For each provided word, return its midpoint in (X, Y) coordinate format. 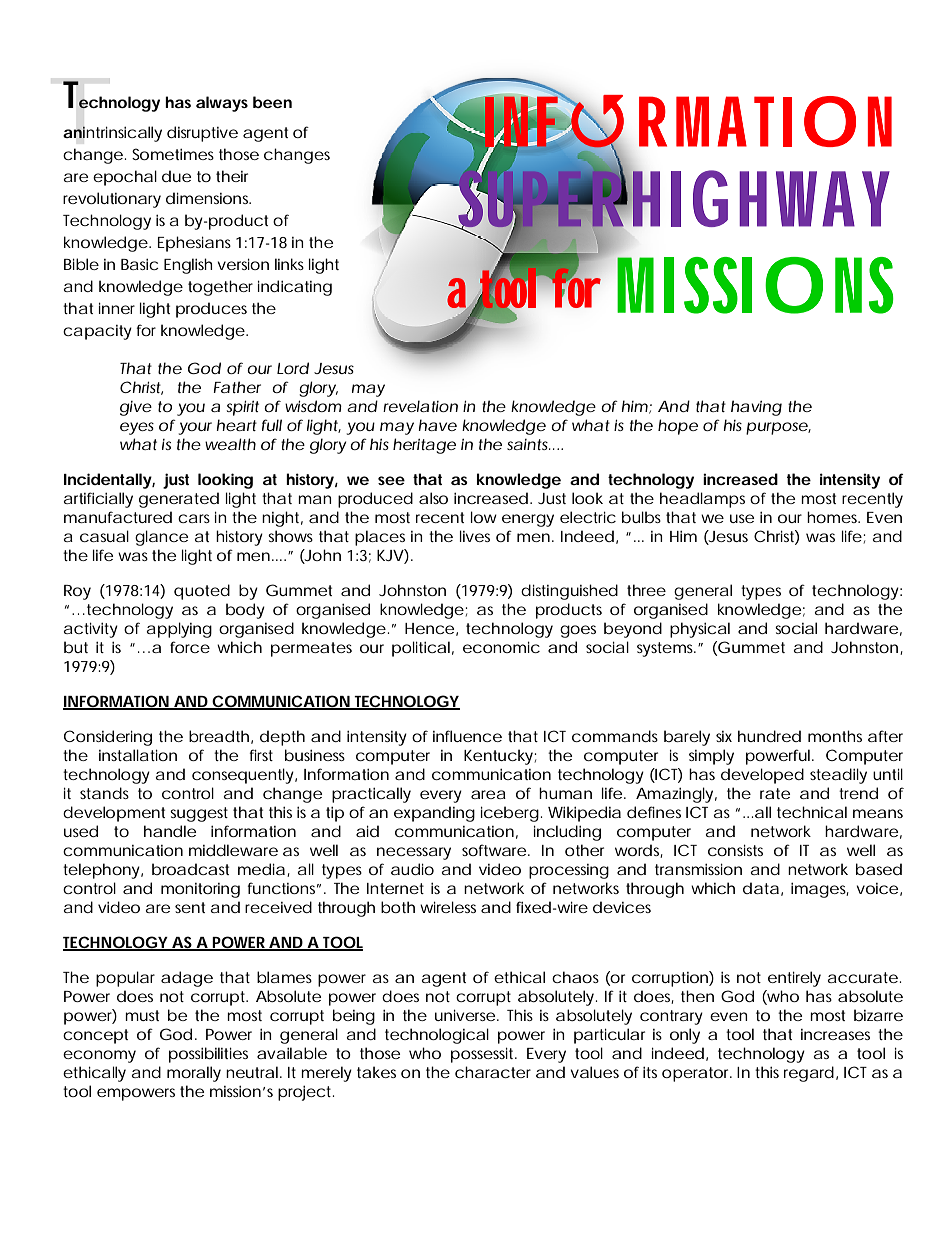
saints (529, 444)
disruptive (202, 134)
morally (194, 1074)
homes (833, 517)
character (493, 1072)
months (835, 736)
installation (138, 755)
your (195, 428)
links (289, 264)
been (272, 102)
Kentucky (499, 757)
